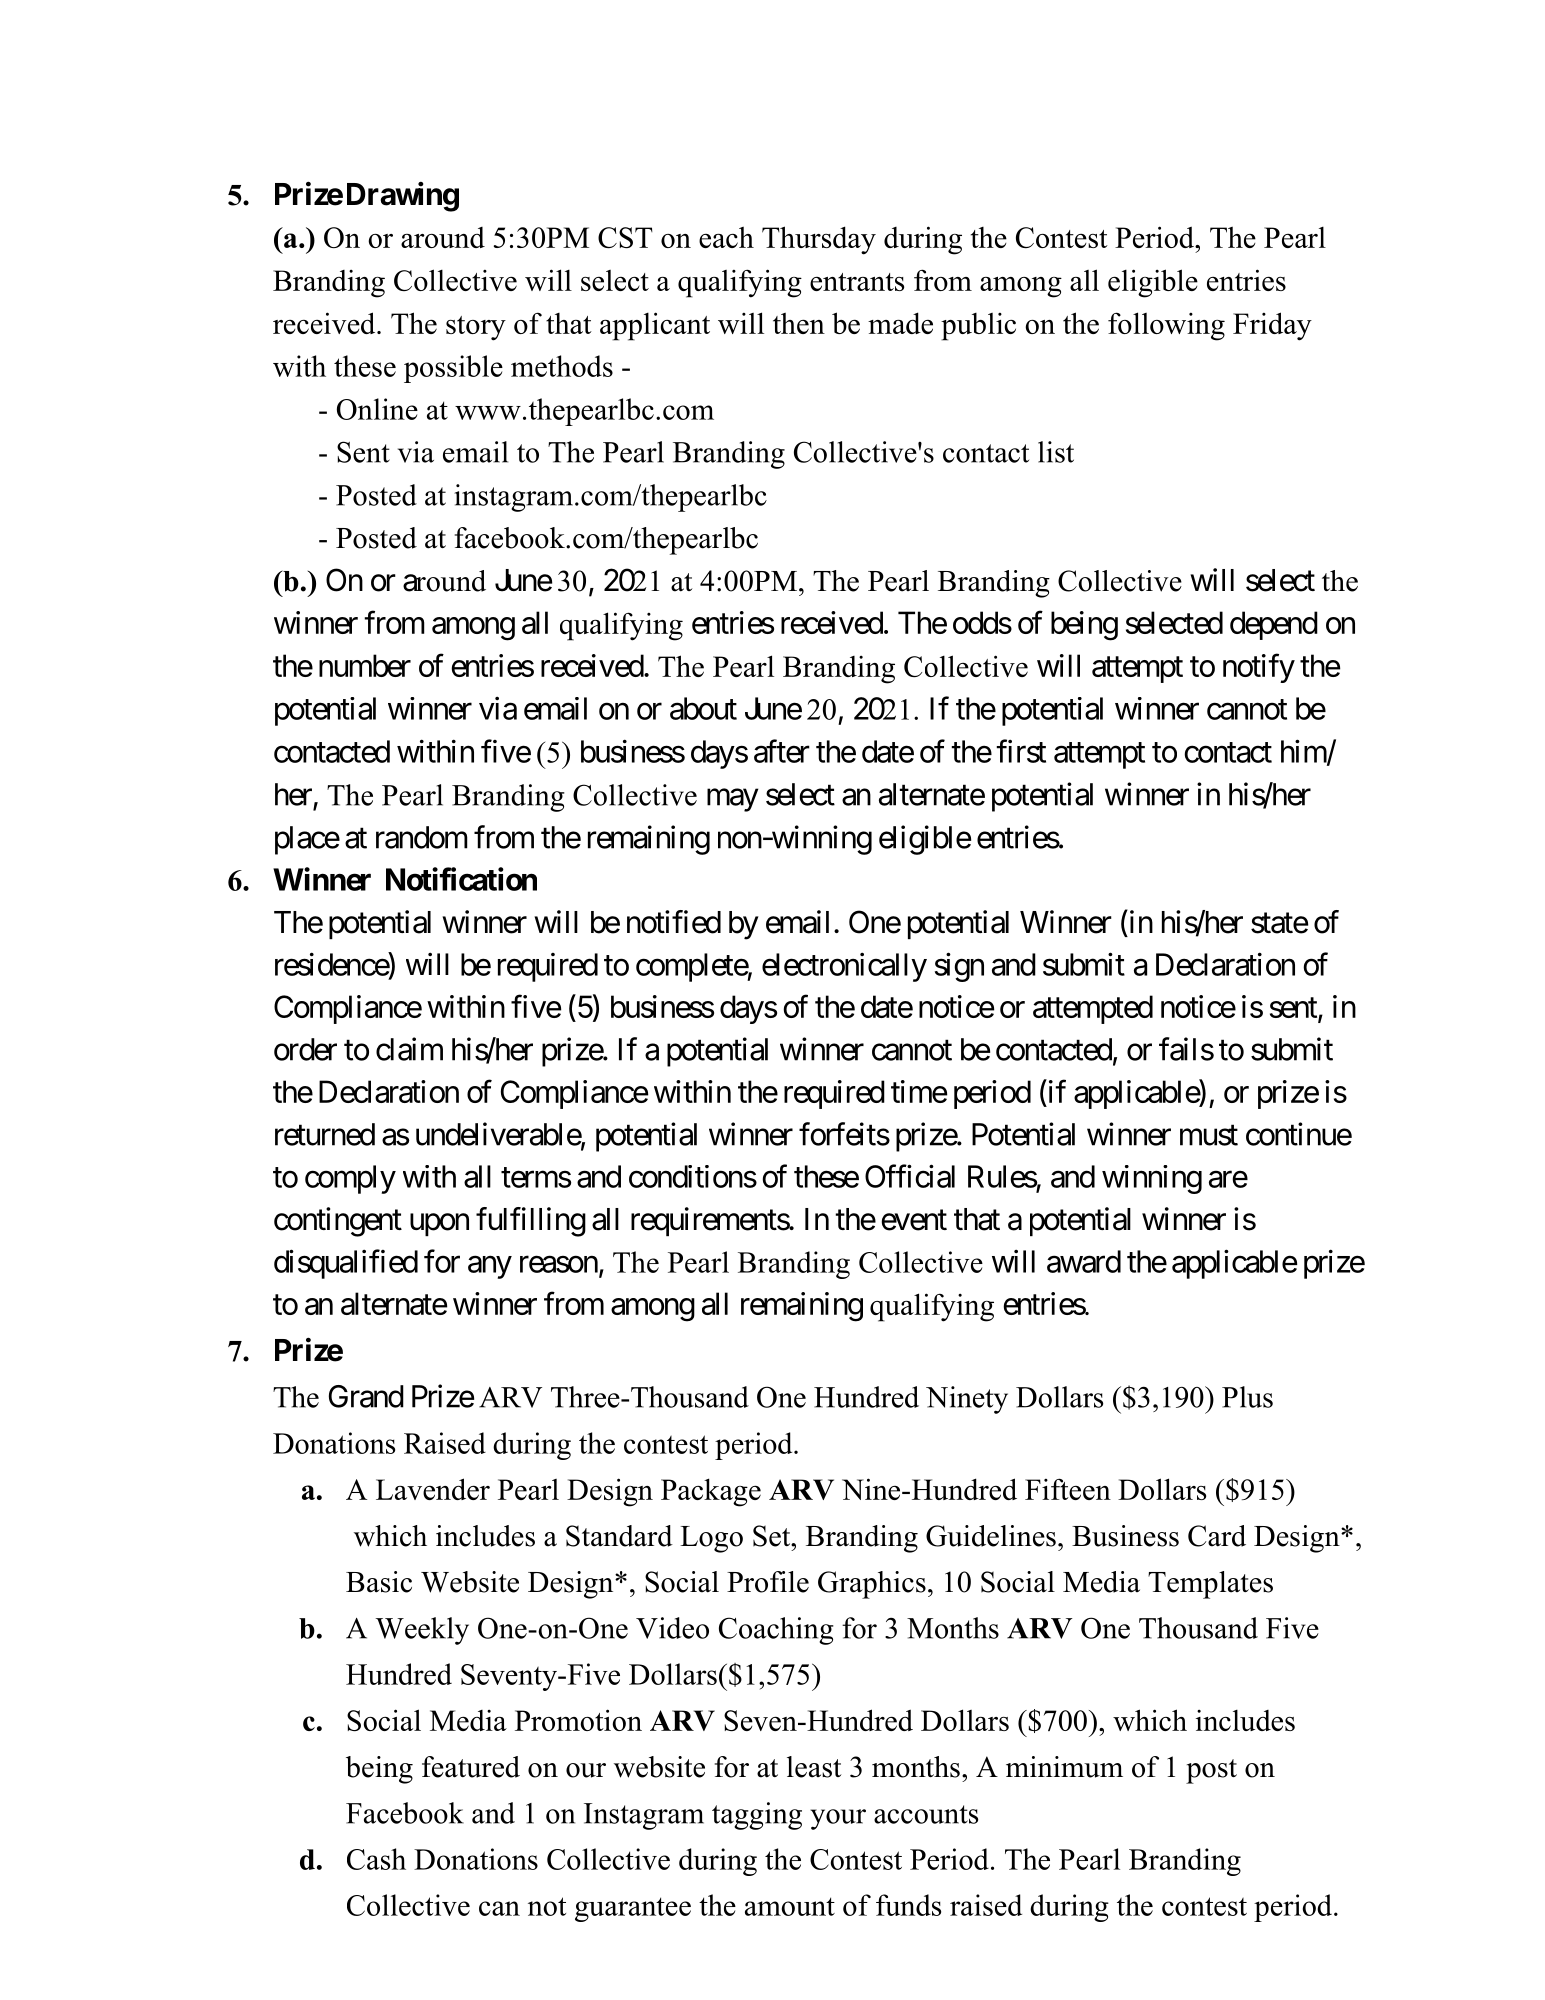 Image resolution: width=1545 pixels, height=2000 pixels. I want to click on minimum, so click(1064, 1767).
